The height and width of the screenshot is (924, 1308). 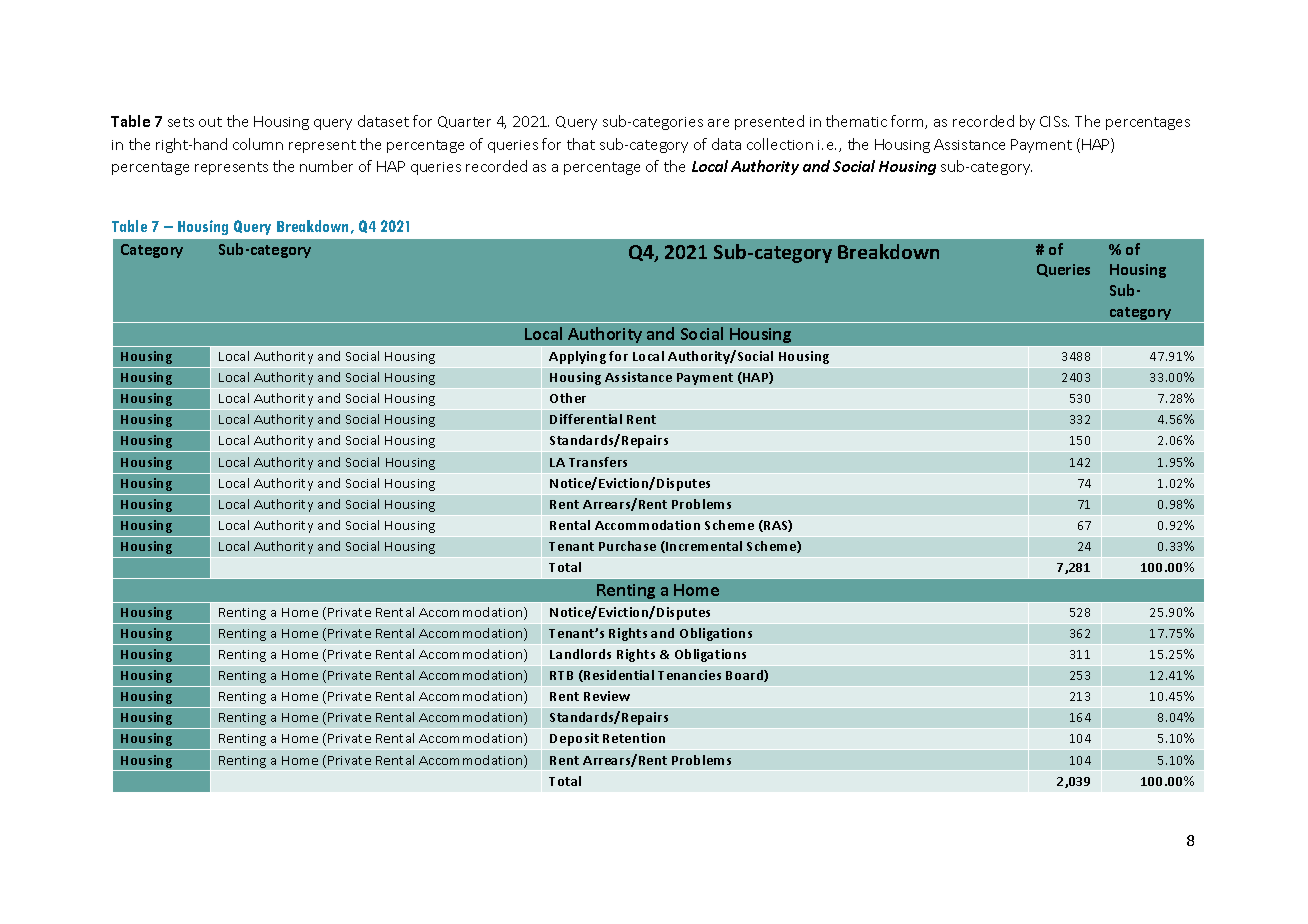 What do you see at coordinates (258, 144) in the screenshot?
I see `column` at bounding box center [258, 144].
